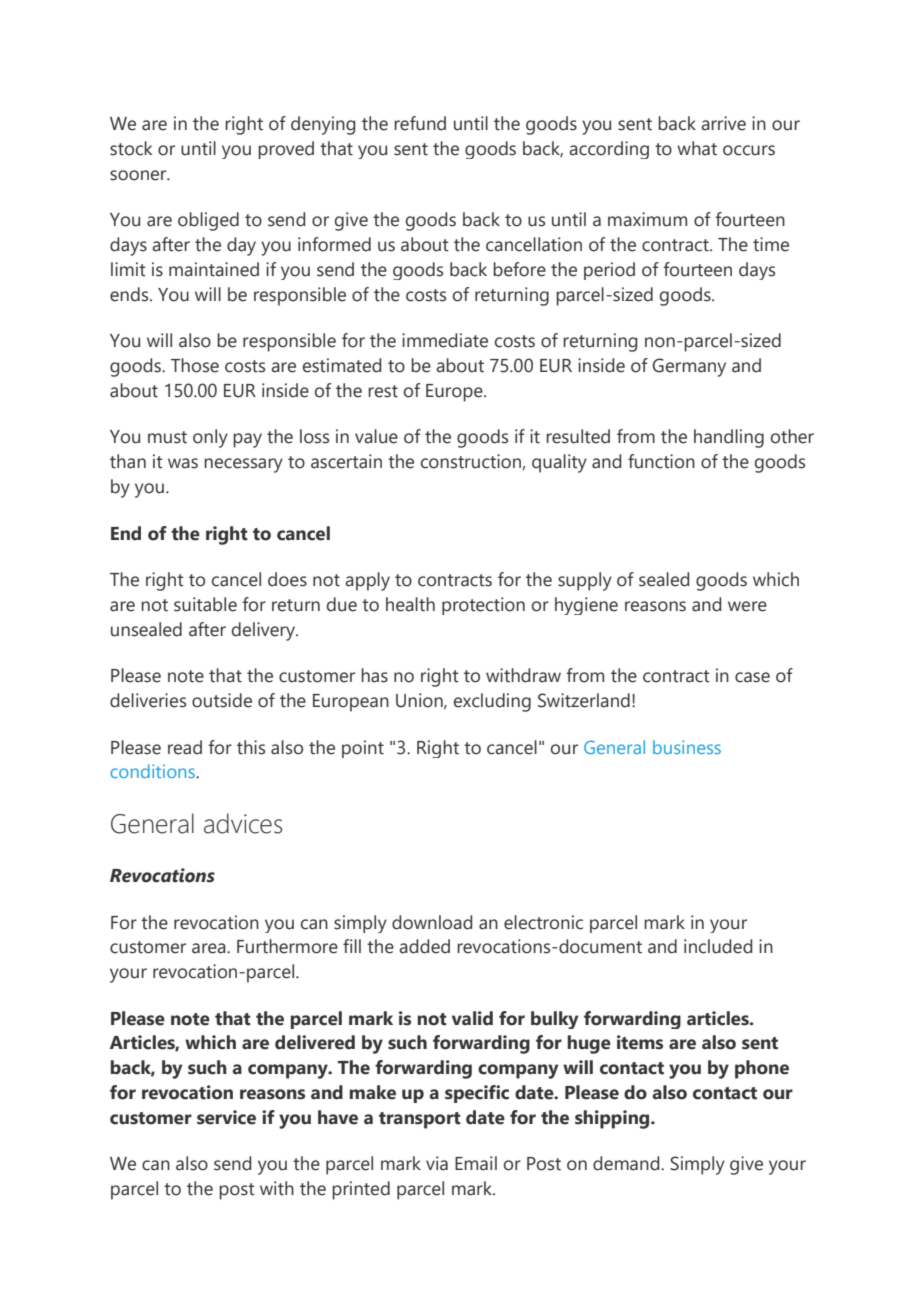 The height and width of the image is (1308, 924). I want to click on what, so click(697, 148).
